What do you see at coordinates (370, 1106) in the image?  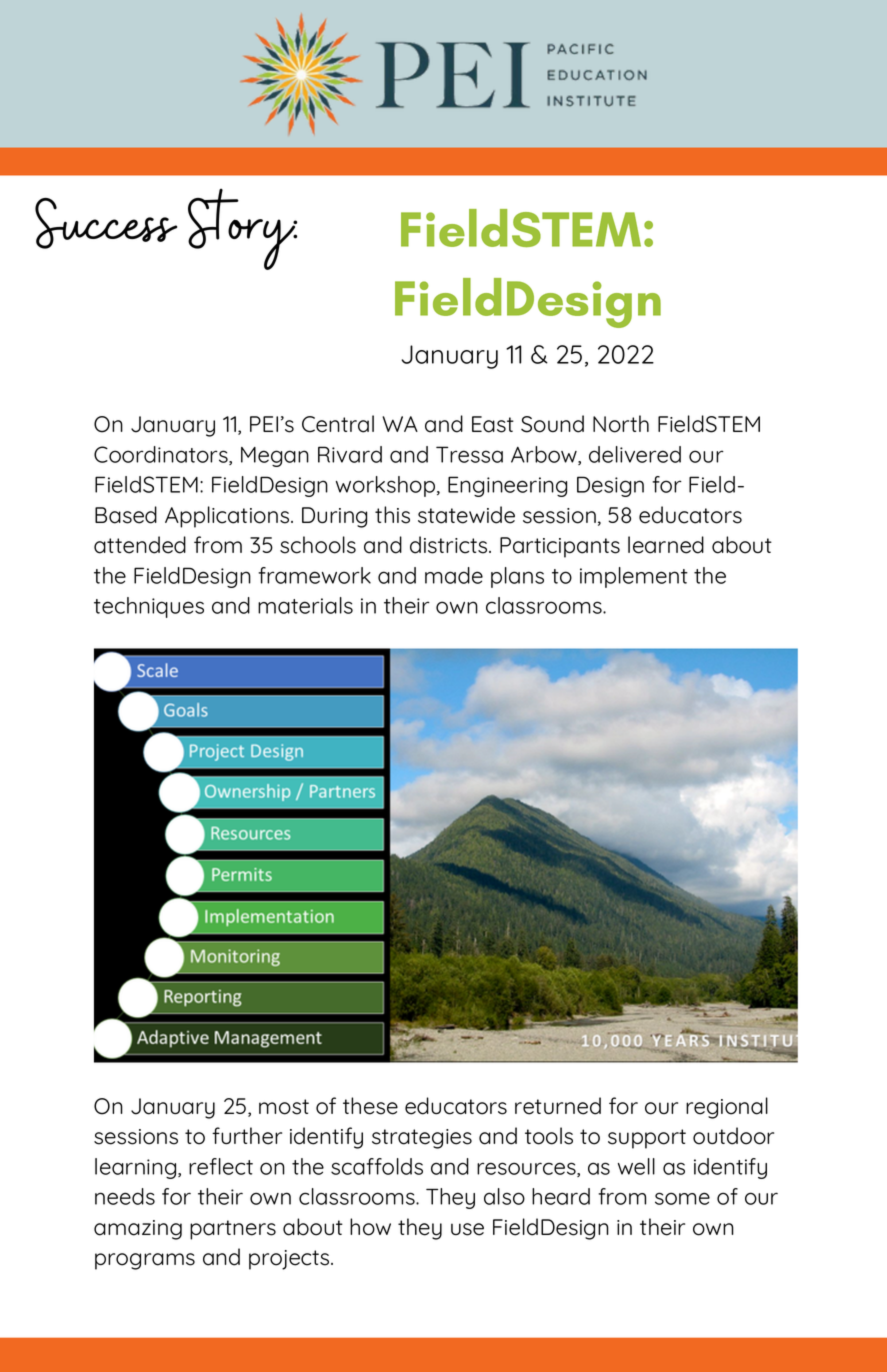 I see `these` at bounding box center [370, 1106].
